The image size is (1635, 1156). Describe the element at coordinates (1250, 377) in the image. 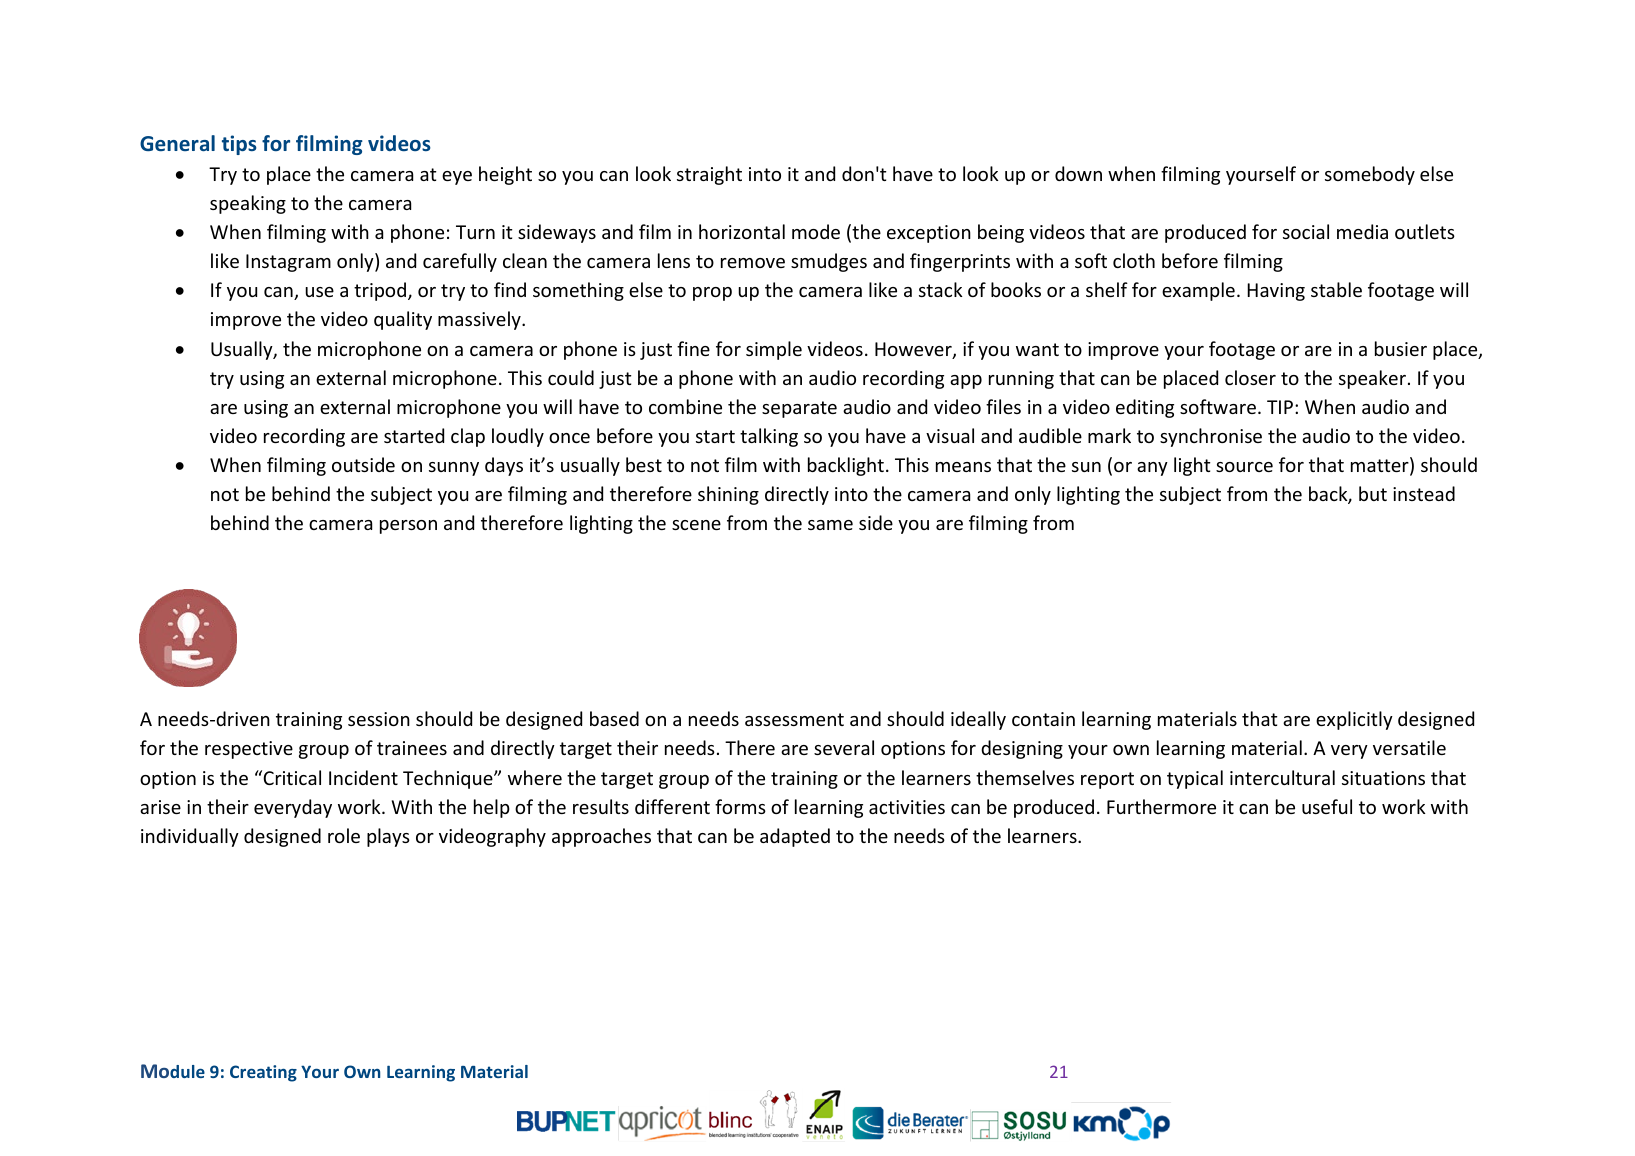

I see `closer` at that location.
